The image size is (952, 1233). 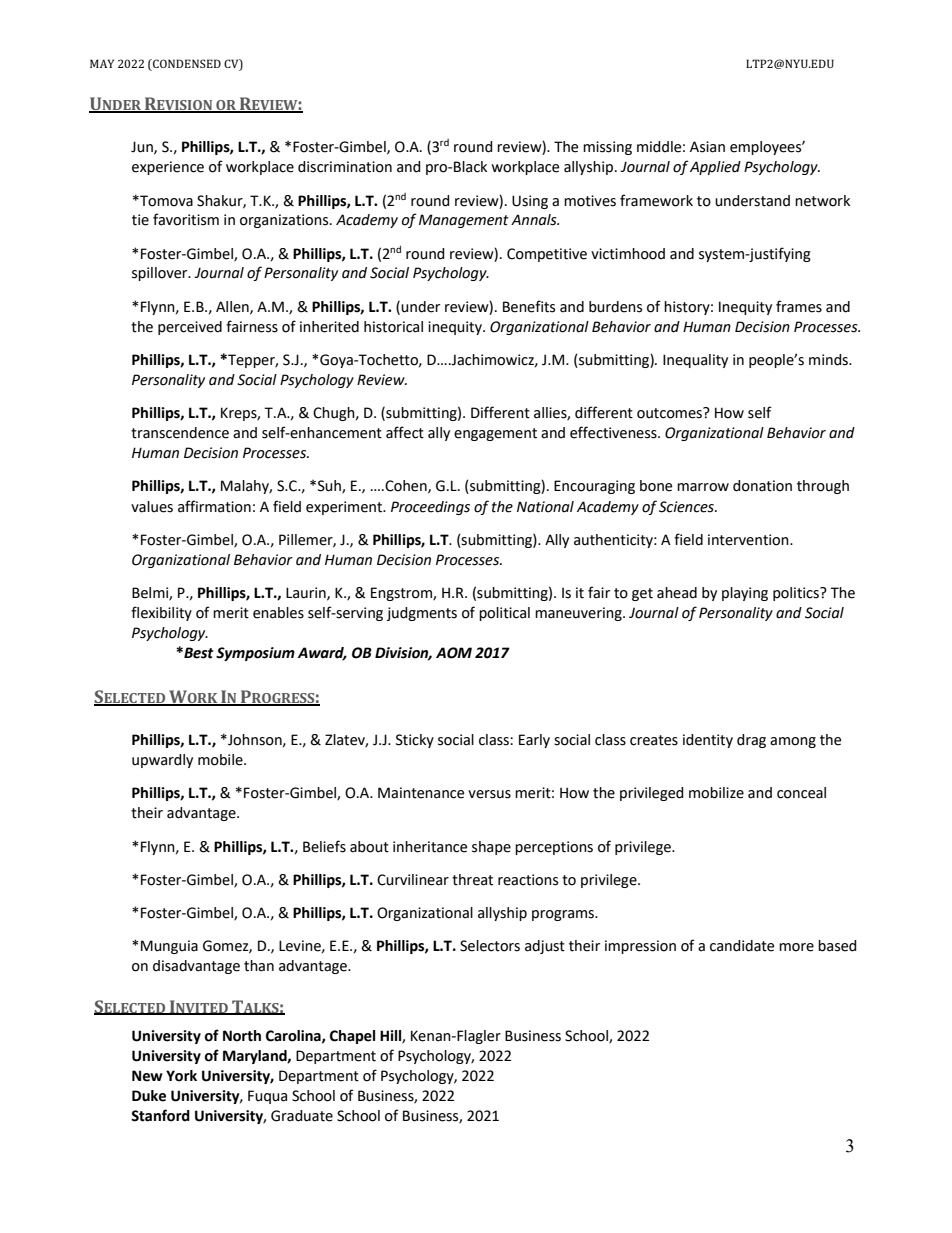 What do you see at coordinates (186, 65) in the screenshot?
I see `CONDENSED` at bounding box center [186, 65].
